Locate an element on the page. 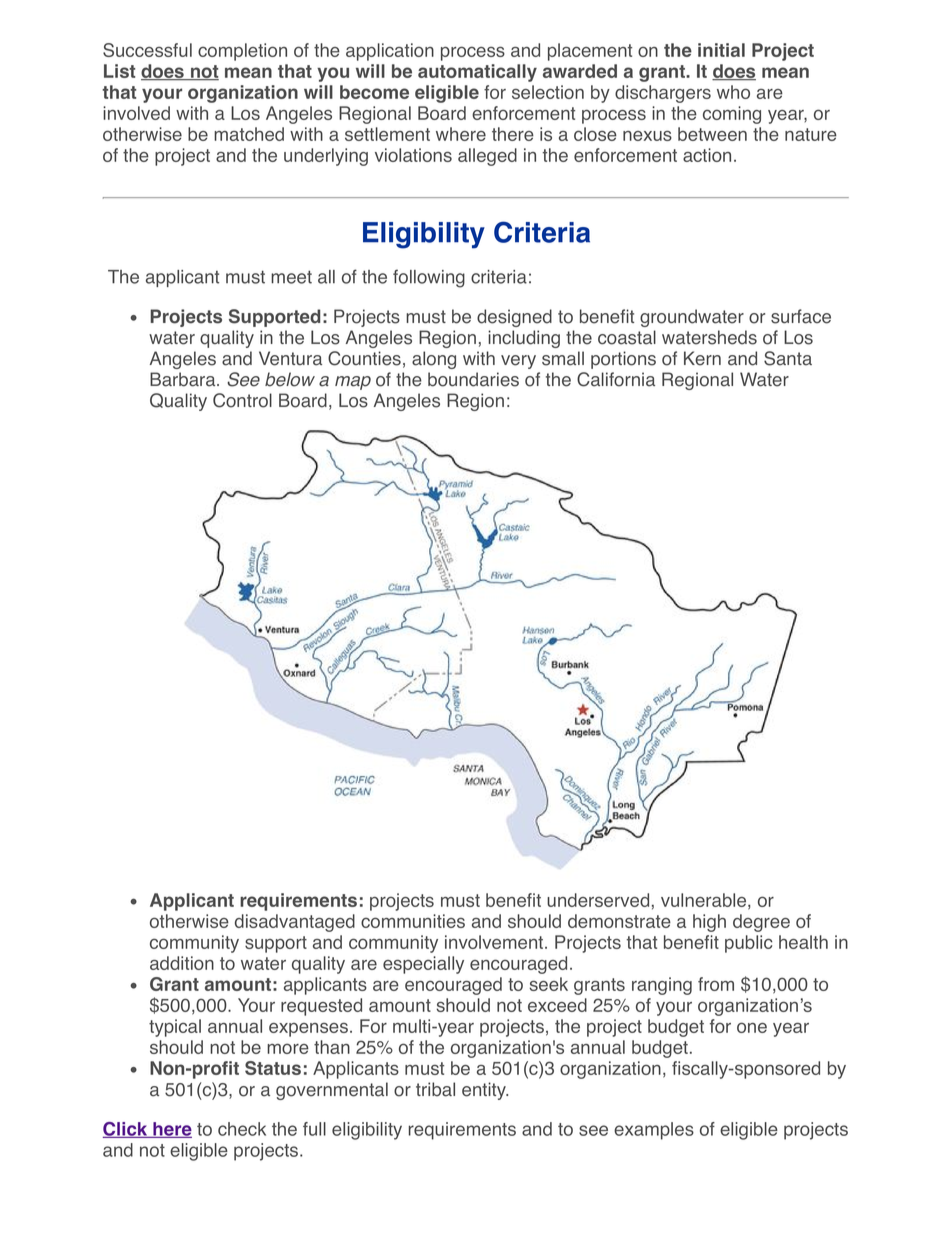  check is located at coordinates (242, 1129).
